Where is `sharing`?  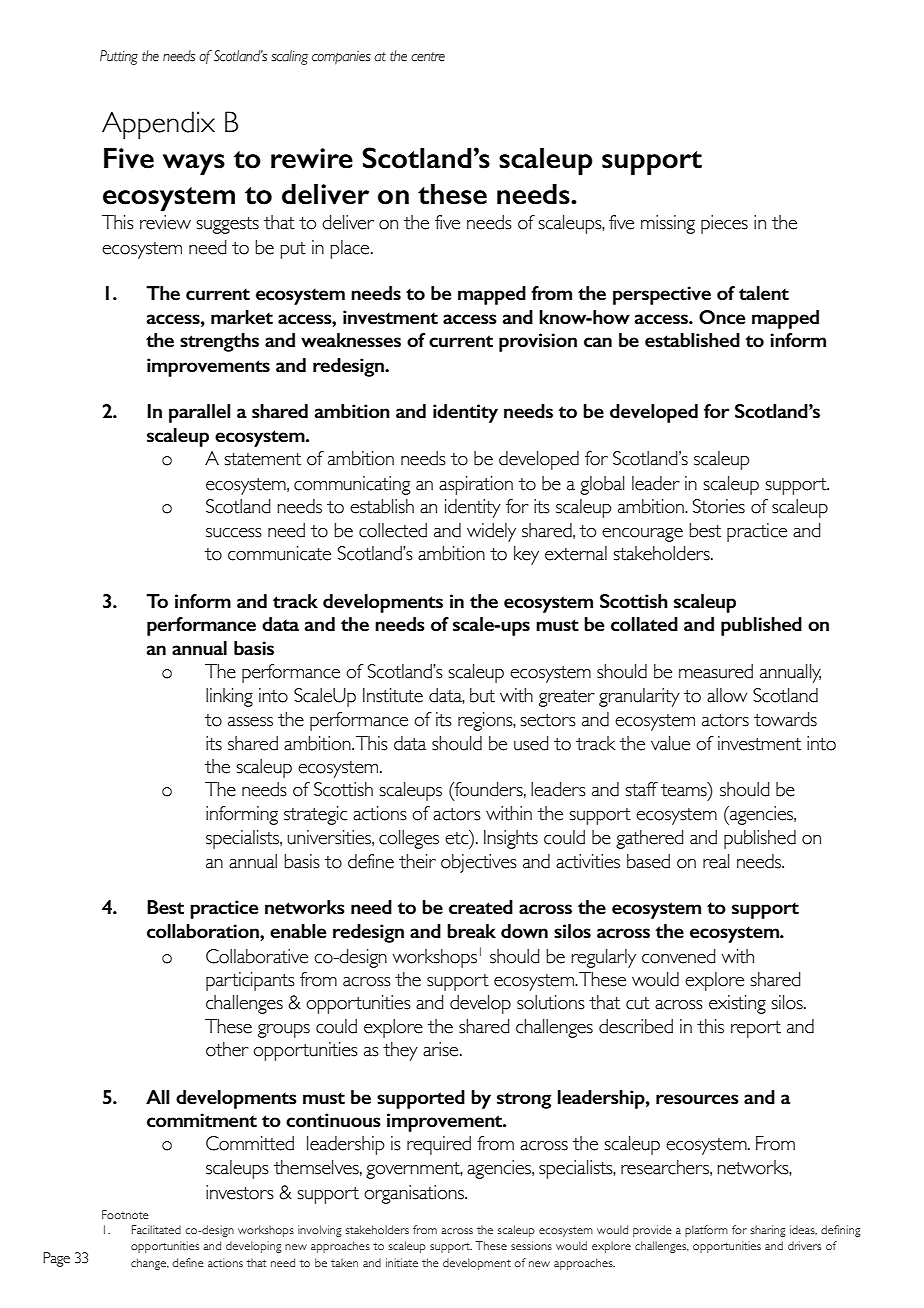 sharing is located at coordinates (768, 1231).
